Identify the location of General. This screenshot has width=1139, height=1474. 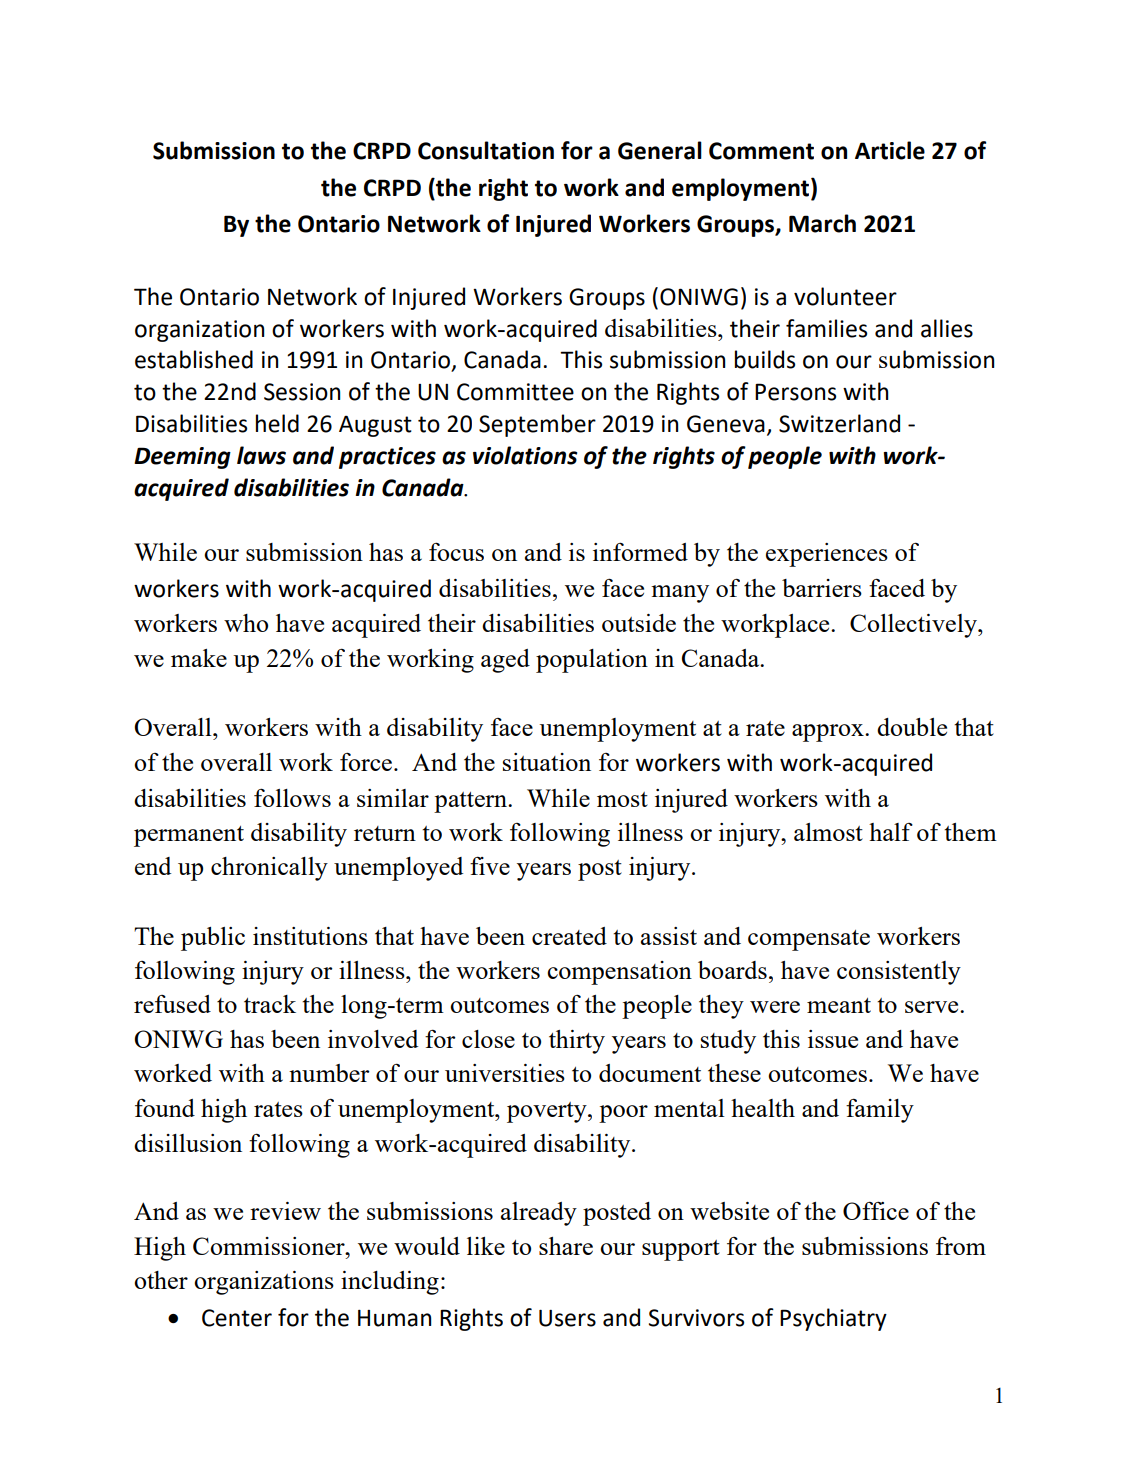
(660, 150).
